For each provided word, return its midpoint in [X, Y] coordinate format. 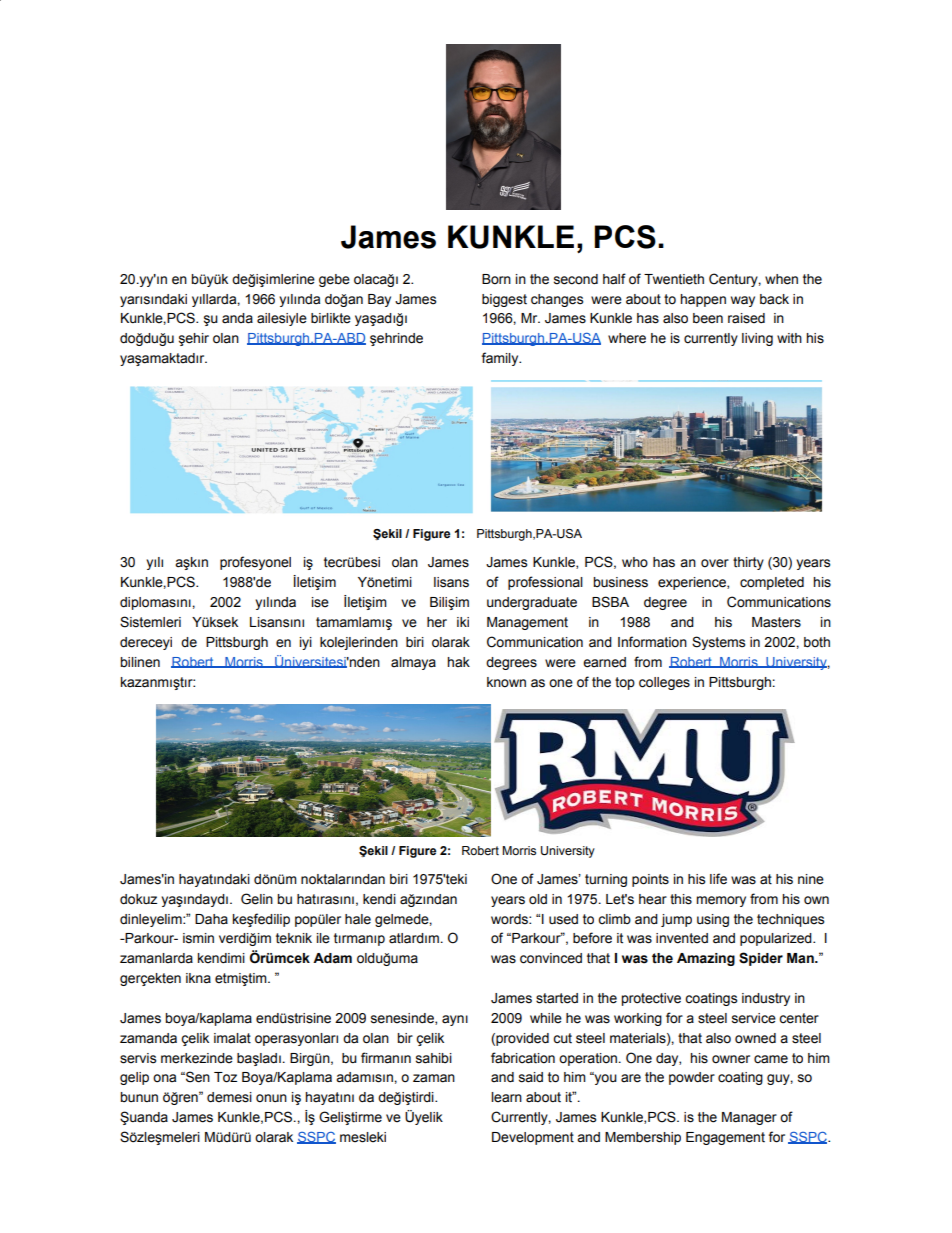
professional [545, 583]
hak [458, 662]
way [743, 301]
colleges [664, 683]
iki [463, 622]
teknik [294, 938]
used [563, 919]
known [506, 682]
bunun [139, 1097]
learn [506, 1097]
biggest [504, 300]
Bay [379, 300]
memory [721, 901]
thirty [748, 563]
